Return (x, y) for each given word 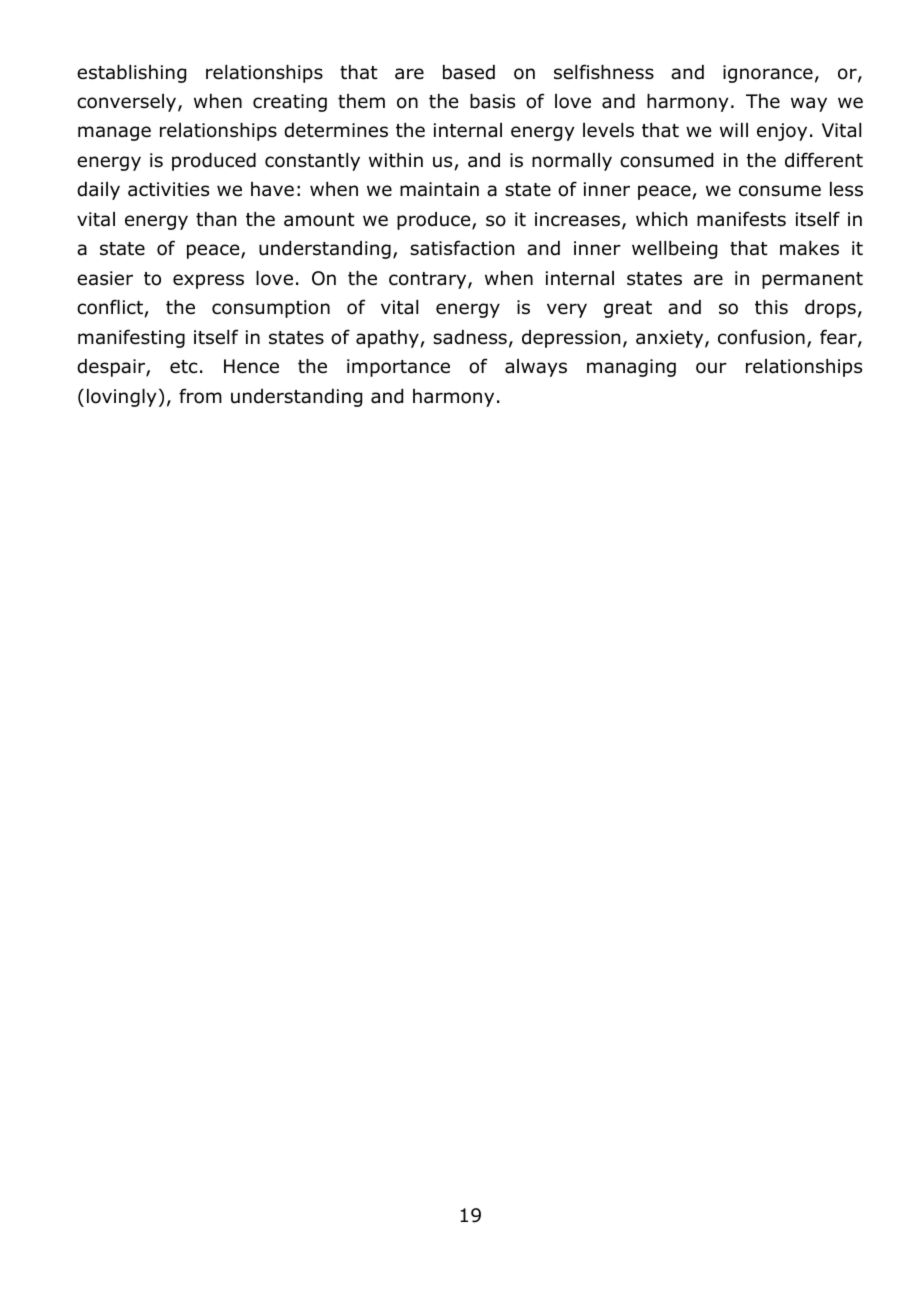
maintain (439, 189)
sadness (470, 337)
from (200, 396)
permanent (812, 280)
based (469, 72)
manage (114, 133)
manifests (741, 219)
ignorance (768, 74)
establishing (131, 74)
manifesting (131, 338)
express (208, 281)
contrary (429, 280)
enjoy (782, 132)
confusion (761, 337)
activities (168, 189)
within (396, 160)
